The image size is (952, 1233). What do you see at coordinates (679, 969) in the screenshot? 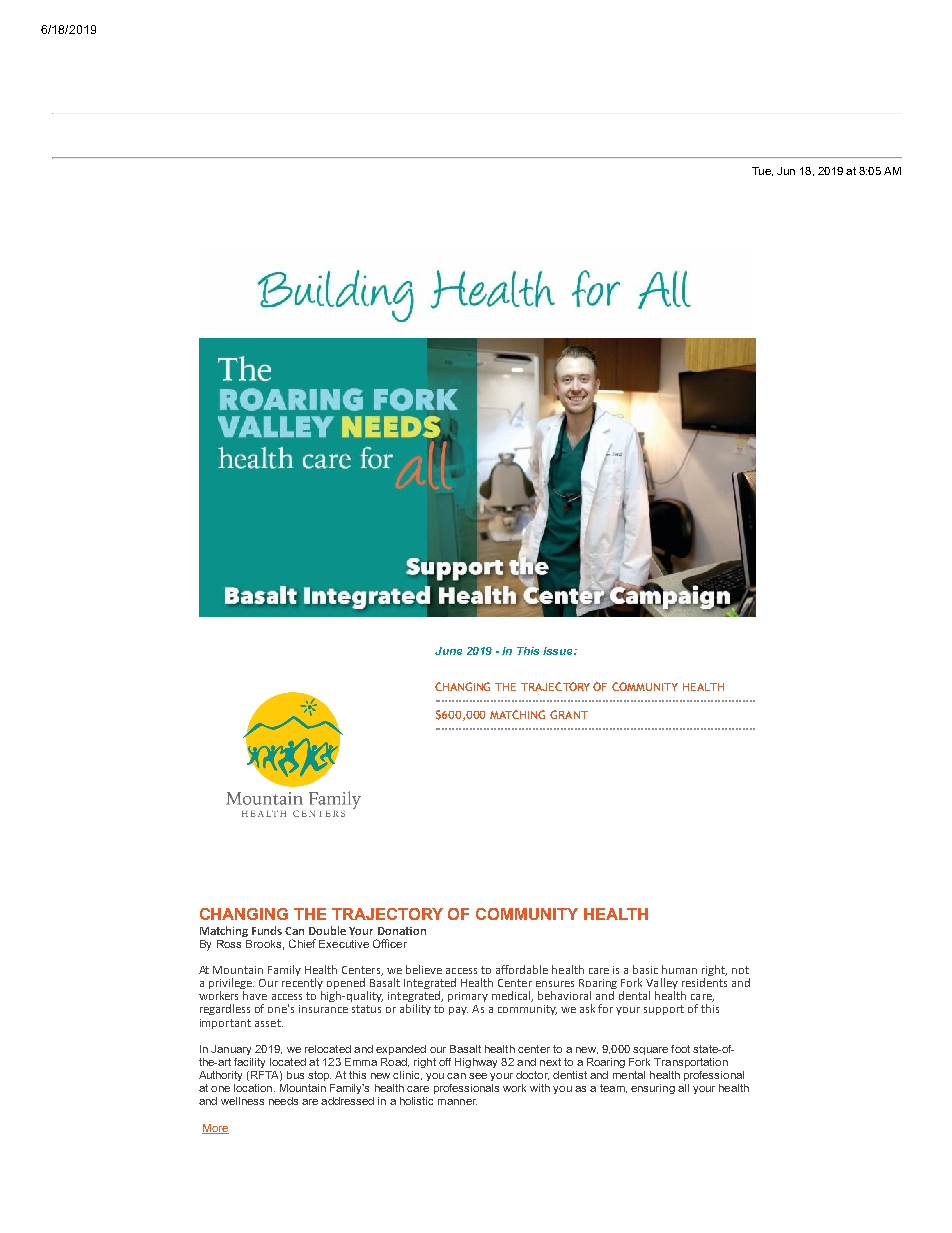
I see `human` at bounding box center [679, 969].
